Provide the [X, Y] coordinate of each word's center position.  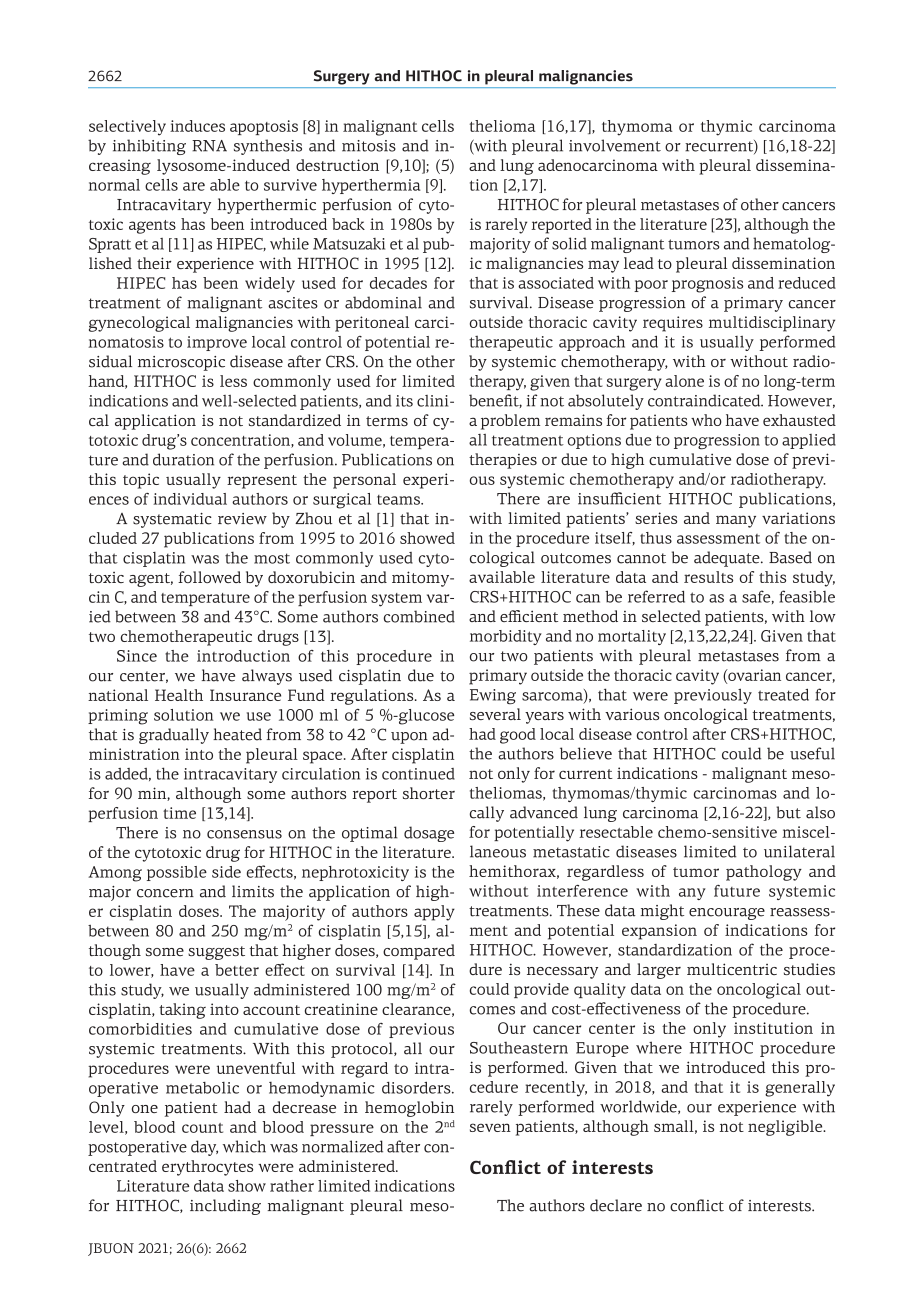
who [706, 420]
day [204, 1148]
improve [217, 343]
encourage [727, 914]
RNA [209, 146]
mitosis [369, 146]
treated [783, 695]
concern [165, 893]
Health [179, 695]
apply [434, 913]
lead [639, 263]
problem [510, 422]
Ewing [493, 697]
